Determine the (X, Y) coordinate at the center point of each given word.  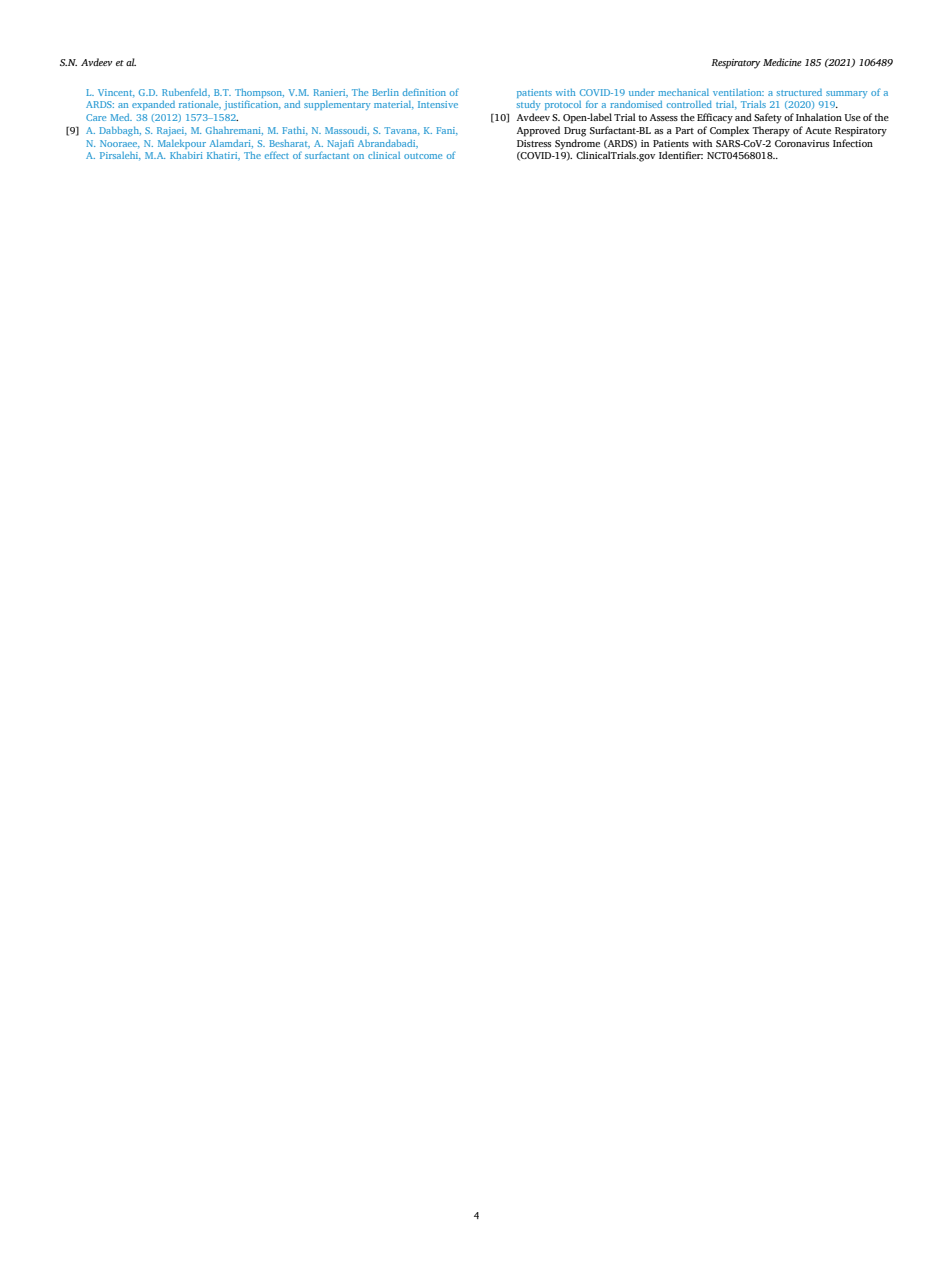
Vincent (116, 92)
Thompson (259, 93)
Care (96, 117)
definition (424, 92)
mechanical (683, 92)
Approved (538, 131)
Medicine (782, 62)
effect (277, 155)
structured (799, 92)
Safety (768, 118)
